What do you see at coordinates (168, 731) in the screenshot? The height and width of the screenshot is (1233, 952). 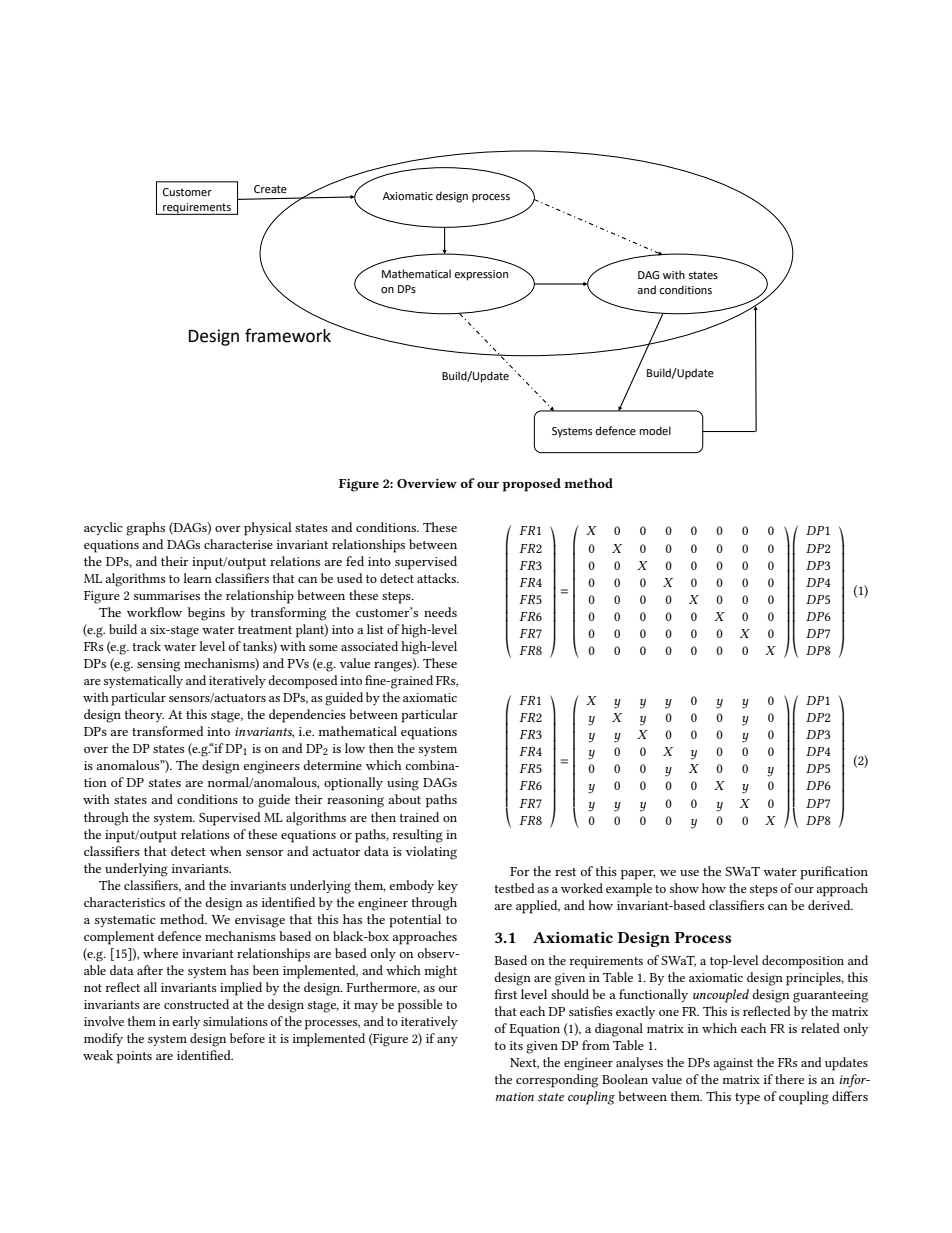 I see `transformed` at bounding box center [168, 731].
